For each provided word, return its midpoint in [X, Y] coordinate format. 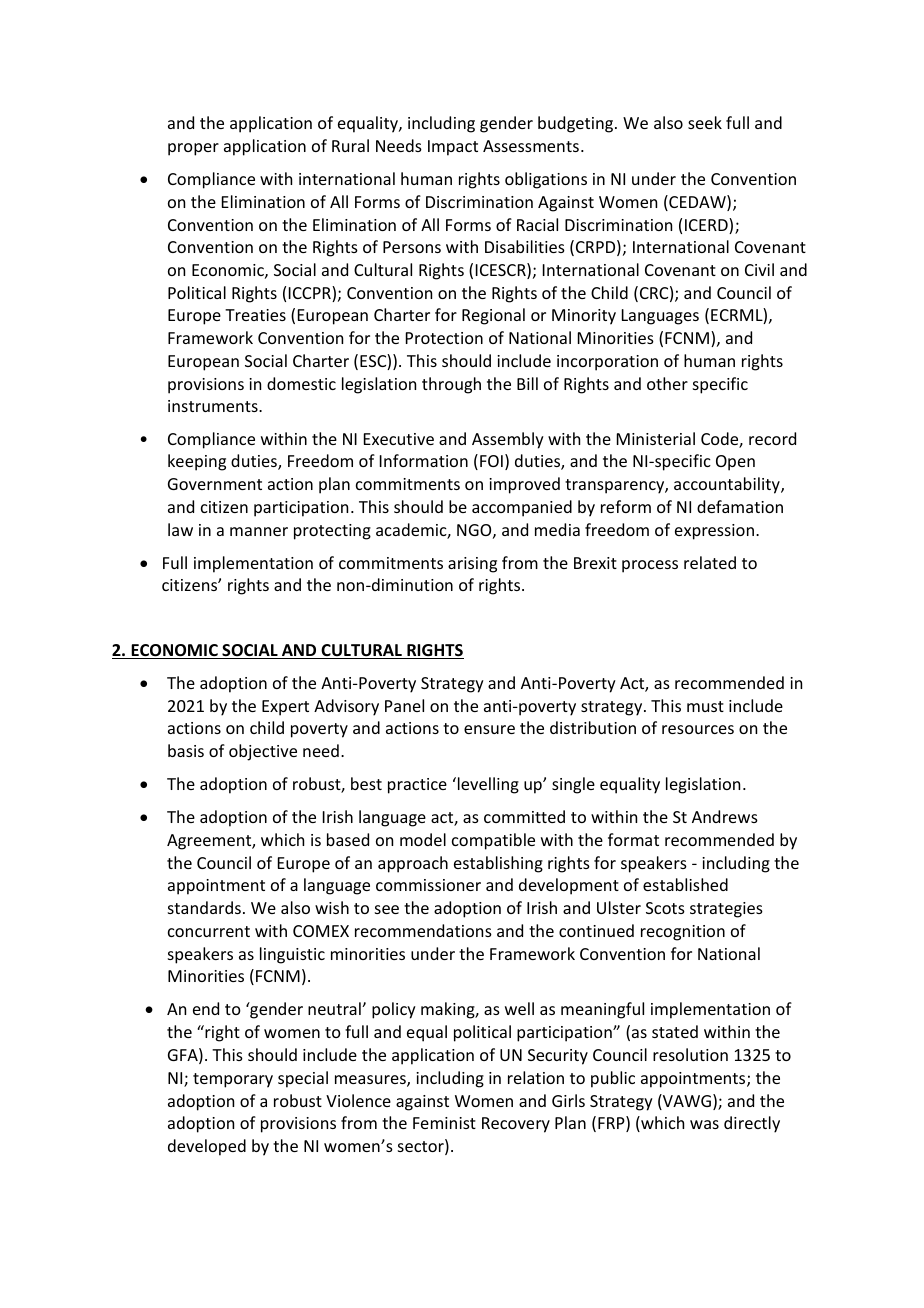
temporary [233, 1080]
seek [705, 122]
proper [193, 149]
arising [472, 565]
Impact [453, 148]
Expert [285, 708]
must [705, 706]
